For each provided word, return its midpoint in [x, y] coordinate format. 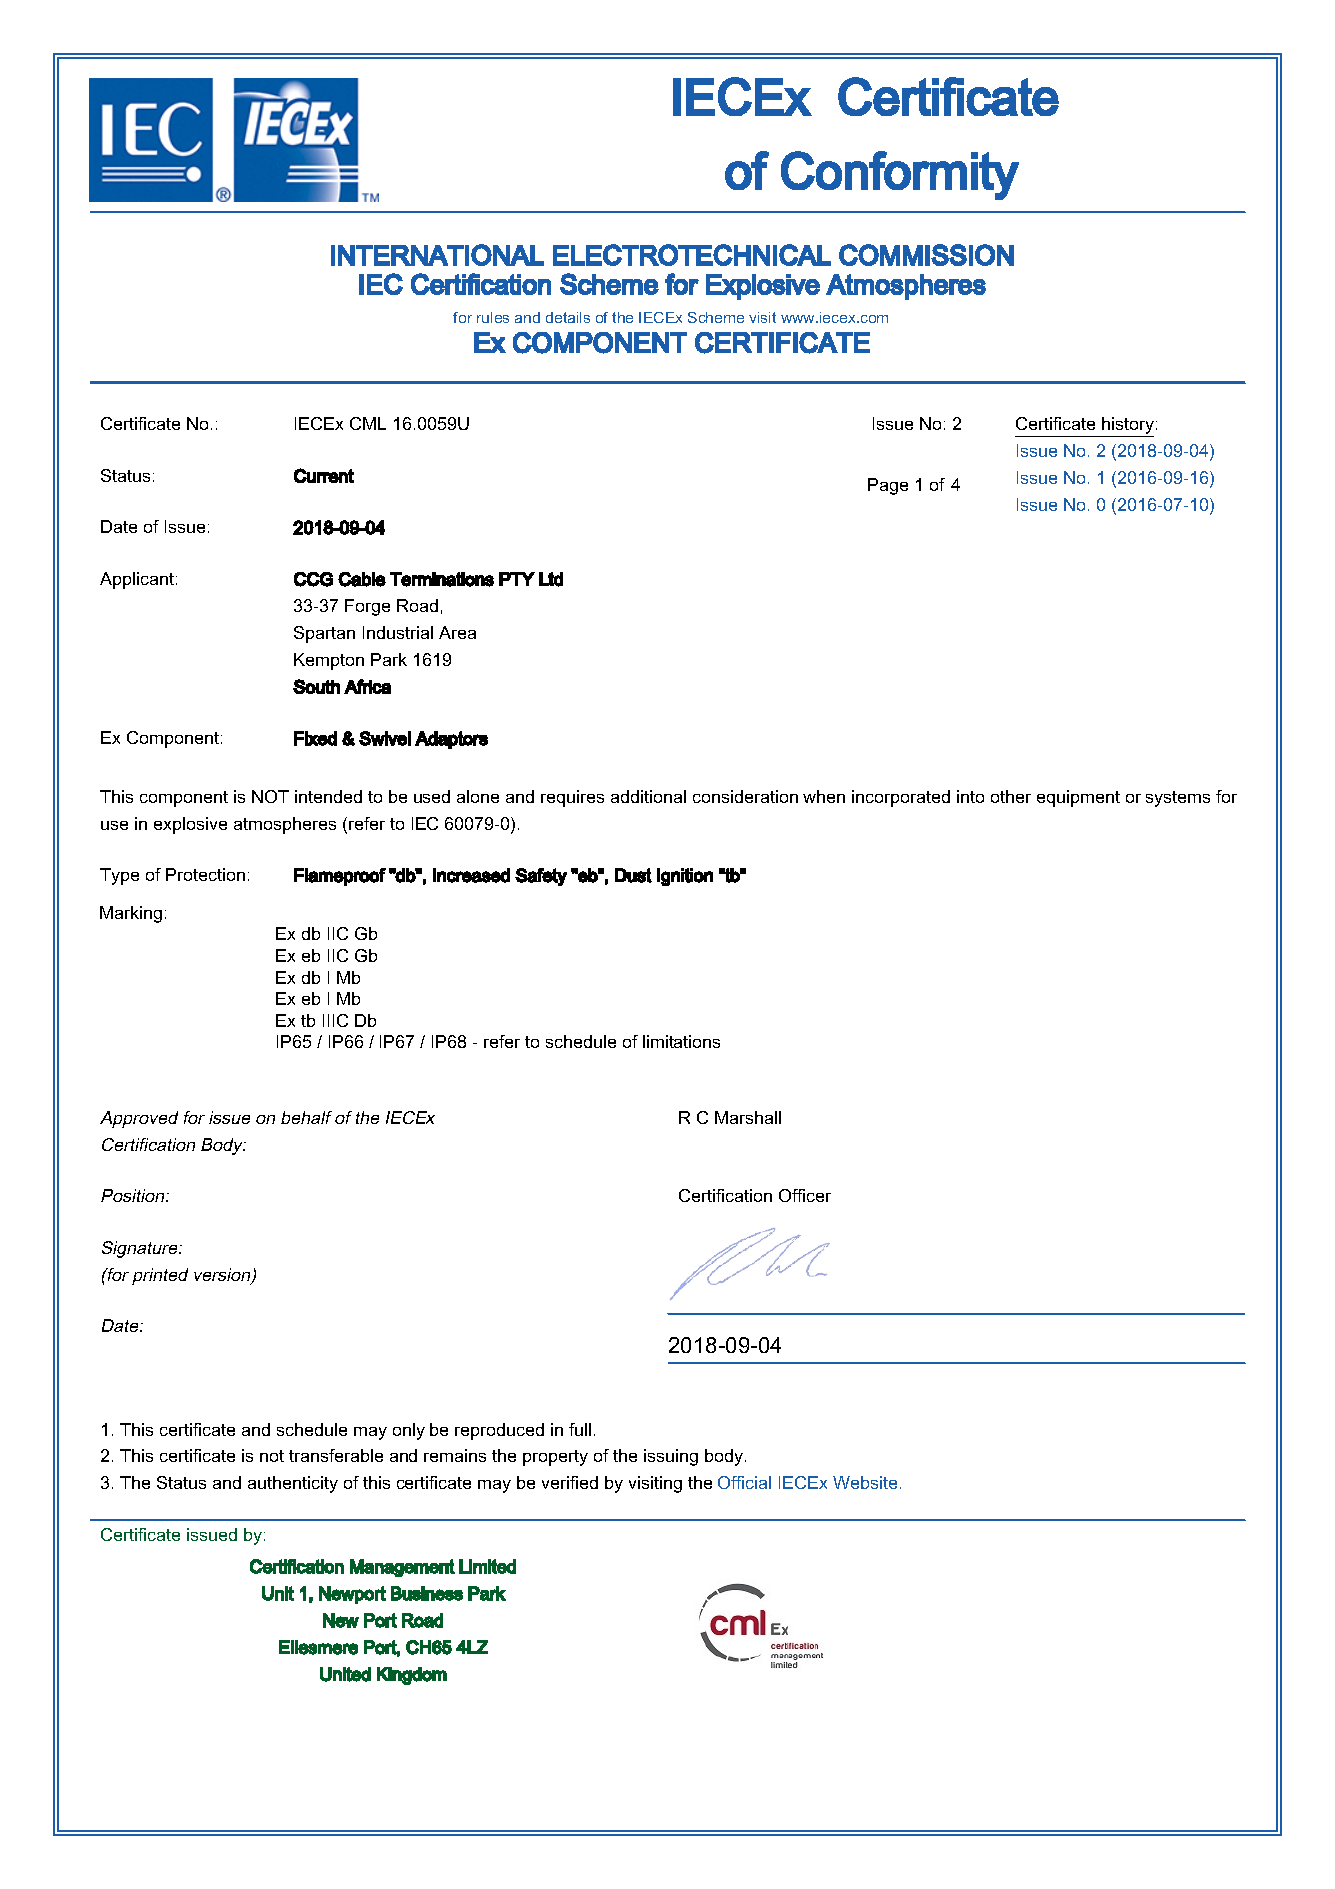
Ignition [685, 877]
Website [865, 1482]
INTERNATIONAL [437, 255]
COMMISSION [926, 255]
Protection [205, 874]
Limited [487, 1566]
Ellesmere [318, 1647]
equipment [1078, 798]
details [568, 317]
